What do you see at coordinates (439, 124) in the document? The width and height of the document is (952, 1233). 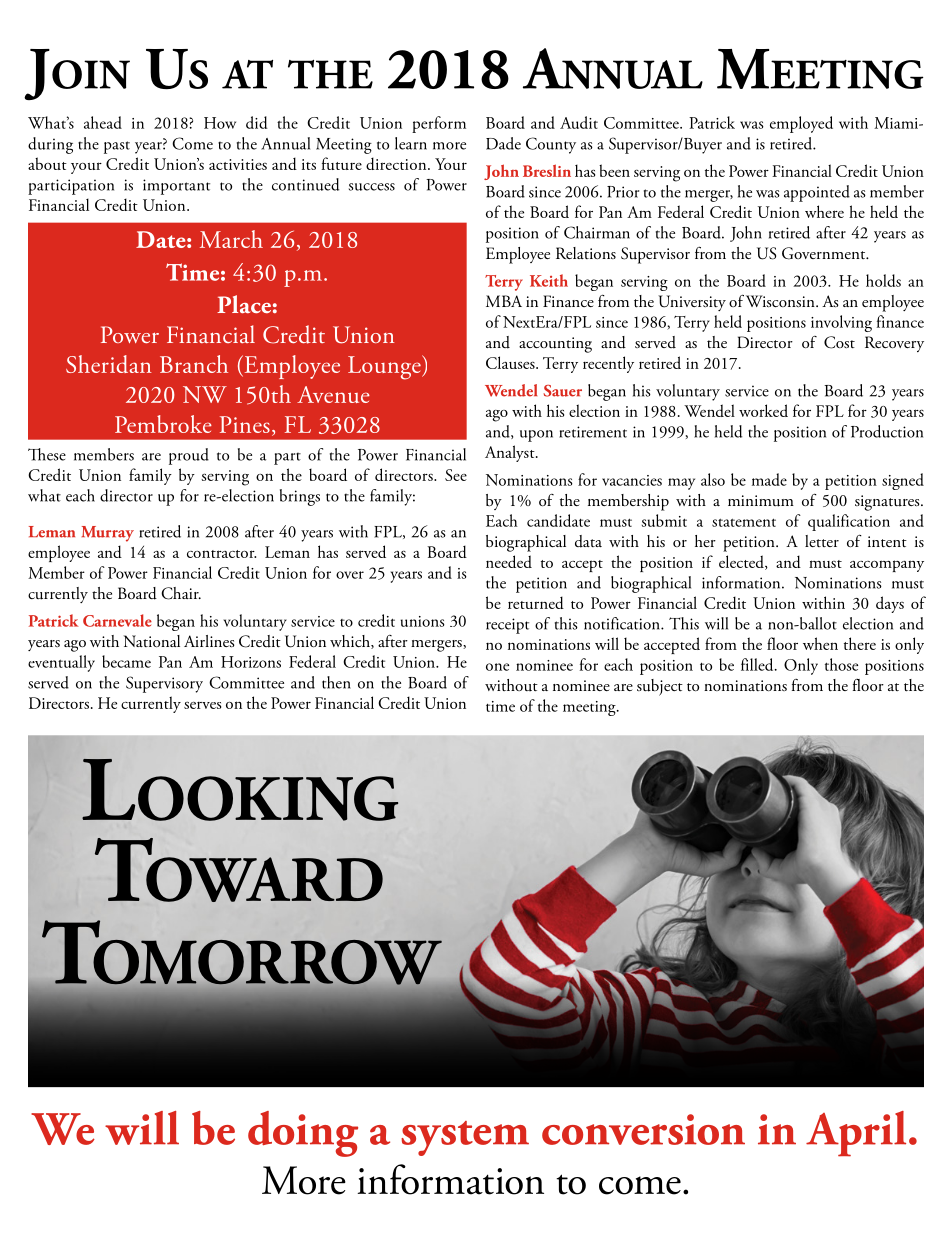 I see `perform` at bounding box center [439, 124].
